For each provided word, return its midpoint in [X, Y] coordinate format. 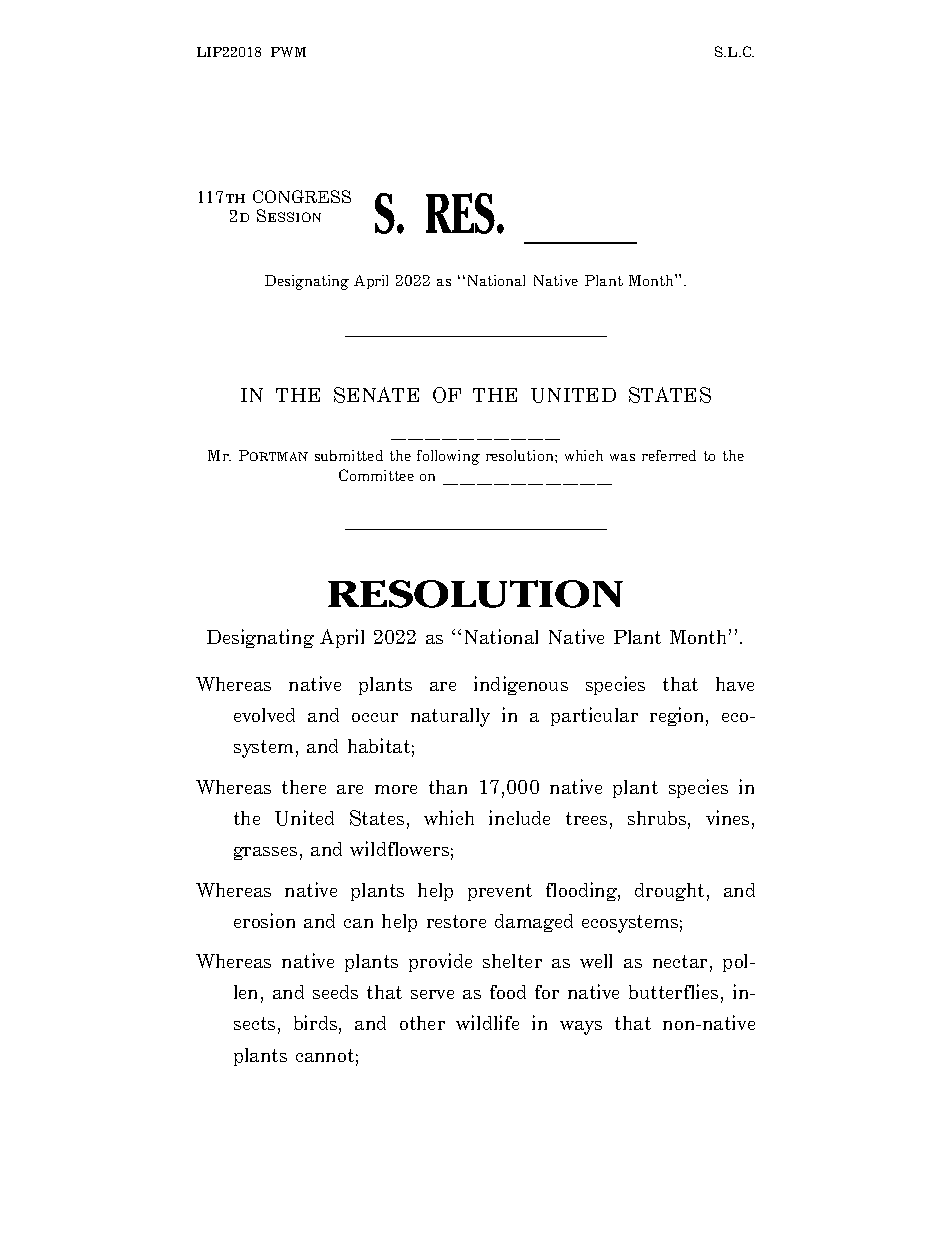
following [448, 457]
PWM [288, 52]
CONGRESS [302, 196]
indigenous [521, 685]
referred [669, 455]
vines [727, 817]
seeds [335, 992]
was [622, 457]
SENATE [376, 395]
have [735, 684]
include [519, 817]
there [304, 787]
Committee [376, 475]
